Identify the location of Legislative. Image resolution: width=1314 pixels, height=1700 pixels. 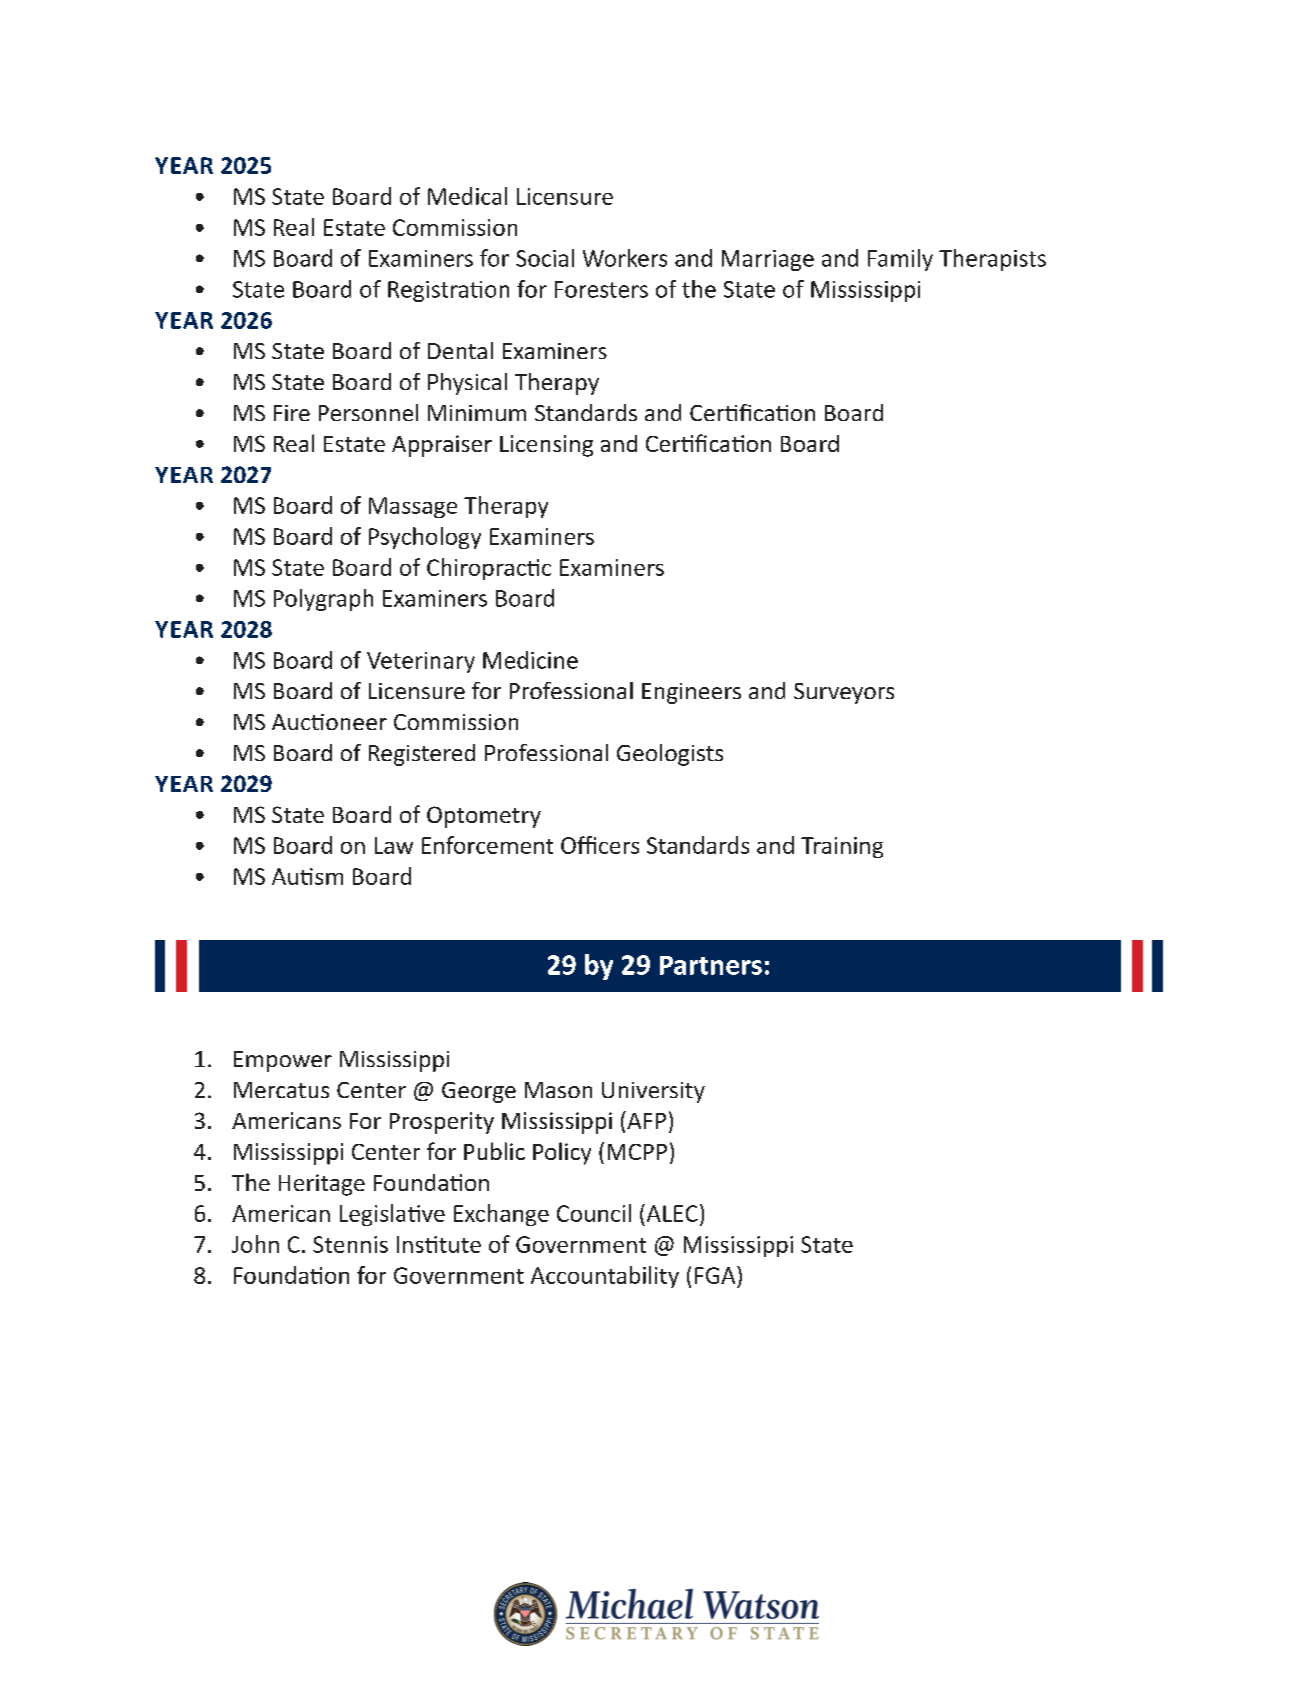
(392, 1215).
